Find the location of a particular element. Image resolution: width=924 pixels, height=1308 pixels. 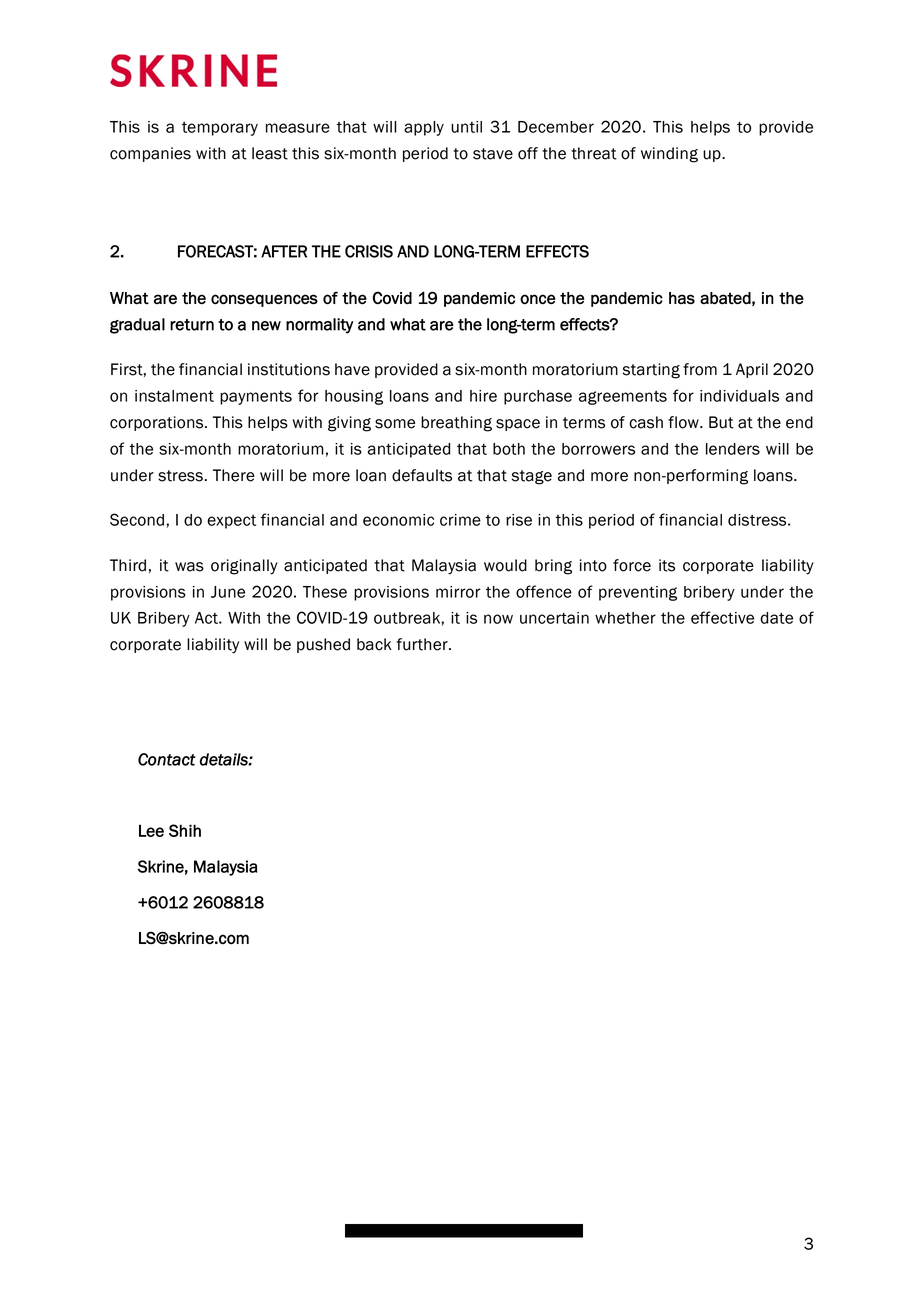

effective is located at coordinates (722, 617).
